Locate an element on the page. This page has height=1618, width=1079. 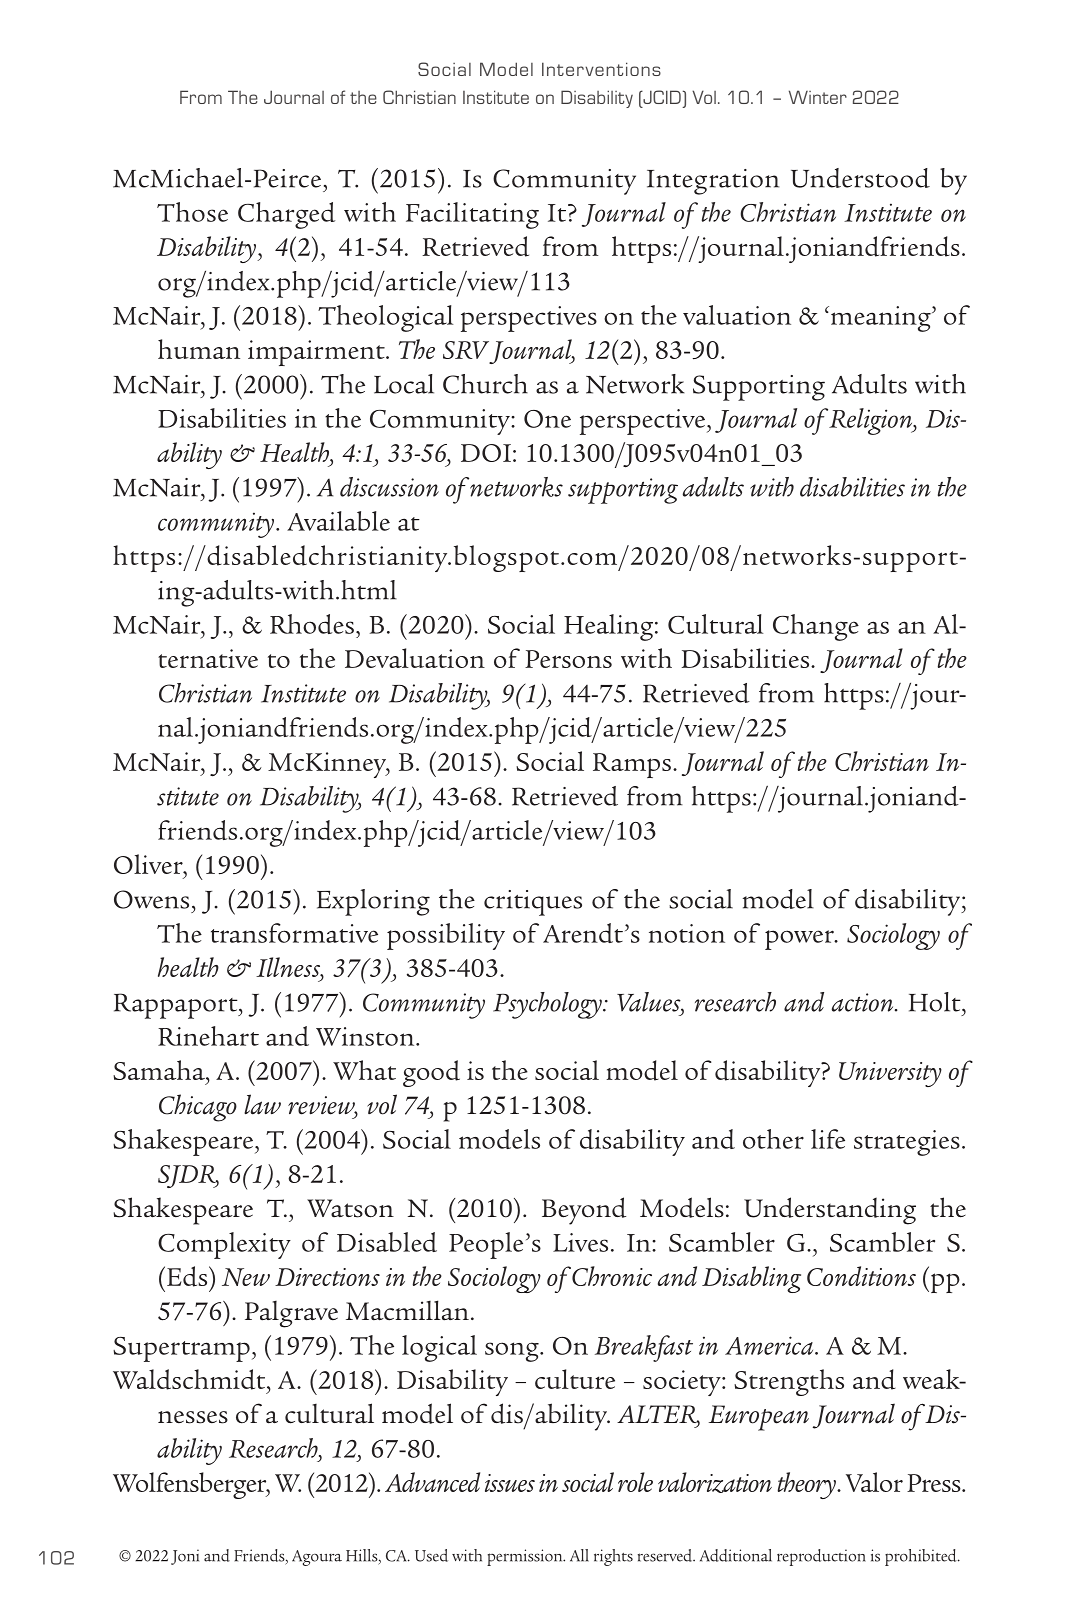
meaning is located at coordinates (882, 319).
